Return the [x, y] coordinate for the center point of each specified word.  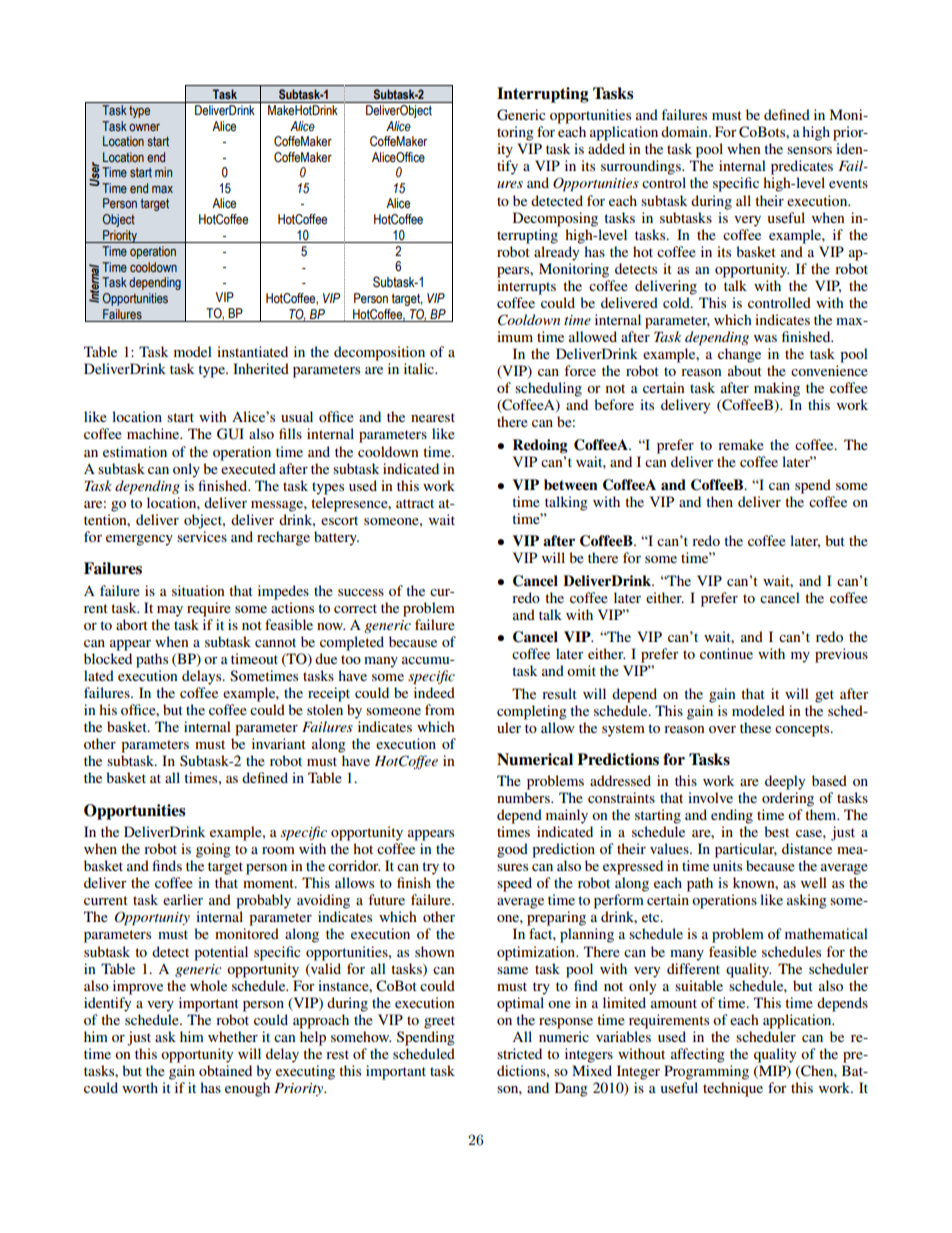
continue [726, 653]
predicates [802, 167]
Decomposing [555, 219]
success [361, 592]
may [170, 611]
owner [144, 127]
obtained [225, 1070]
